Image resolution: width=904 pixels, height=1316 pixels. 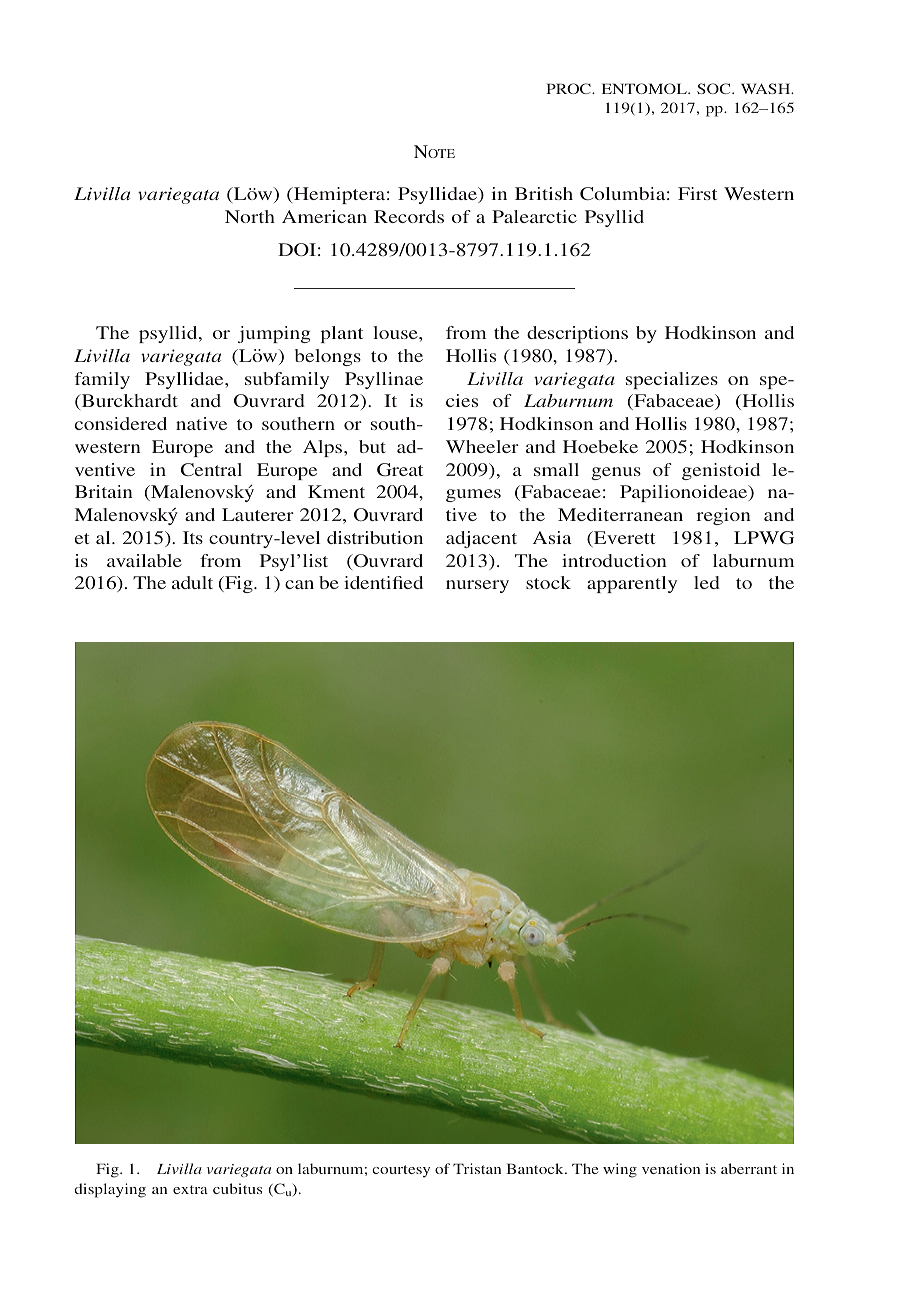 I want to click on North, so click(x=250, y=216).
